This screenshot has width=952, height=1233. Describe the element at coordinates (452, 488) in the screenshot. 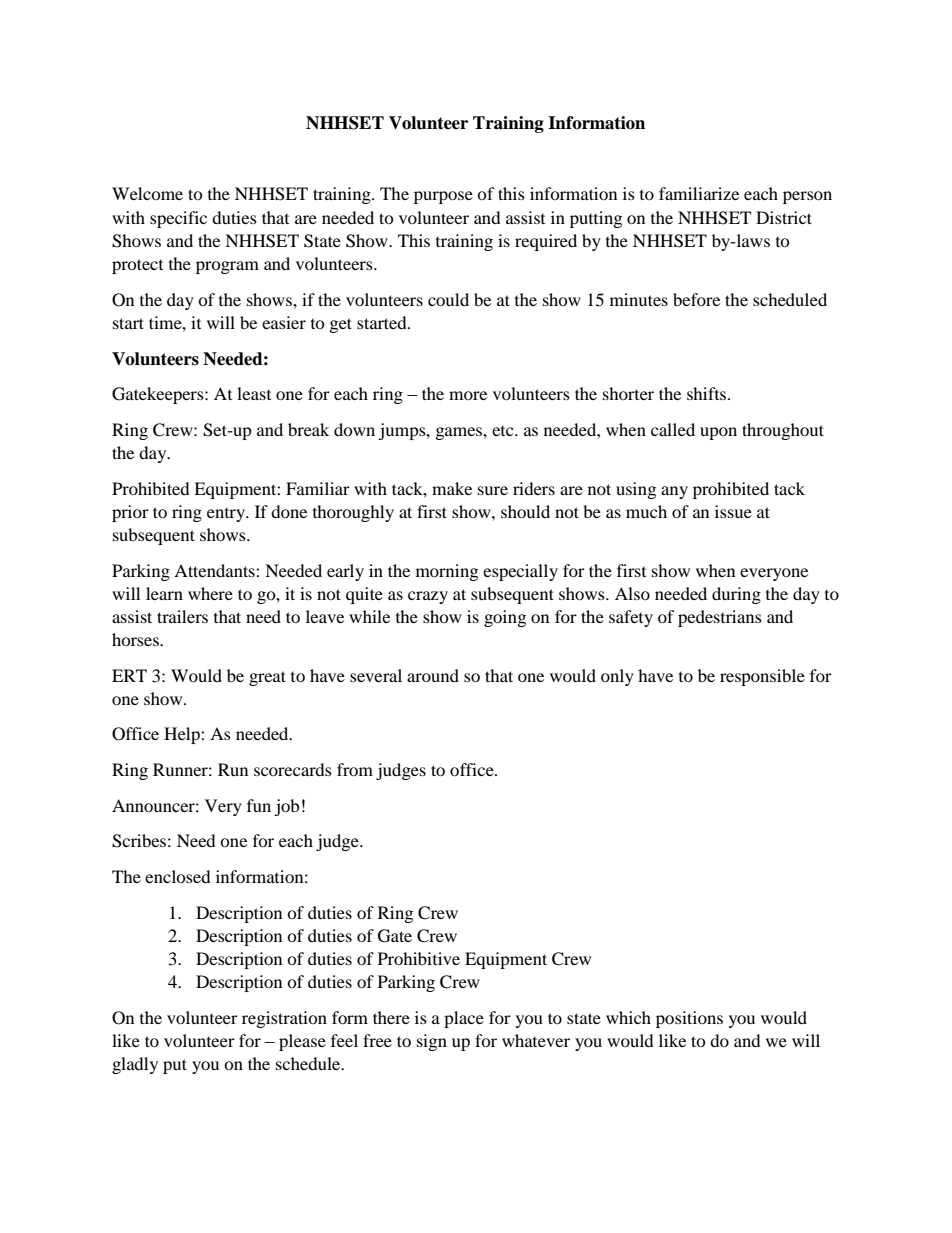

I see `make` at that location.
